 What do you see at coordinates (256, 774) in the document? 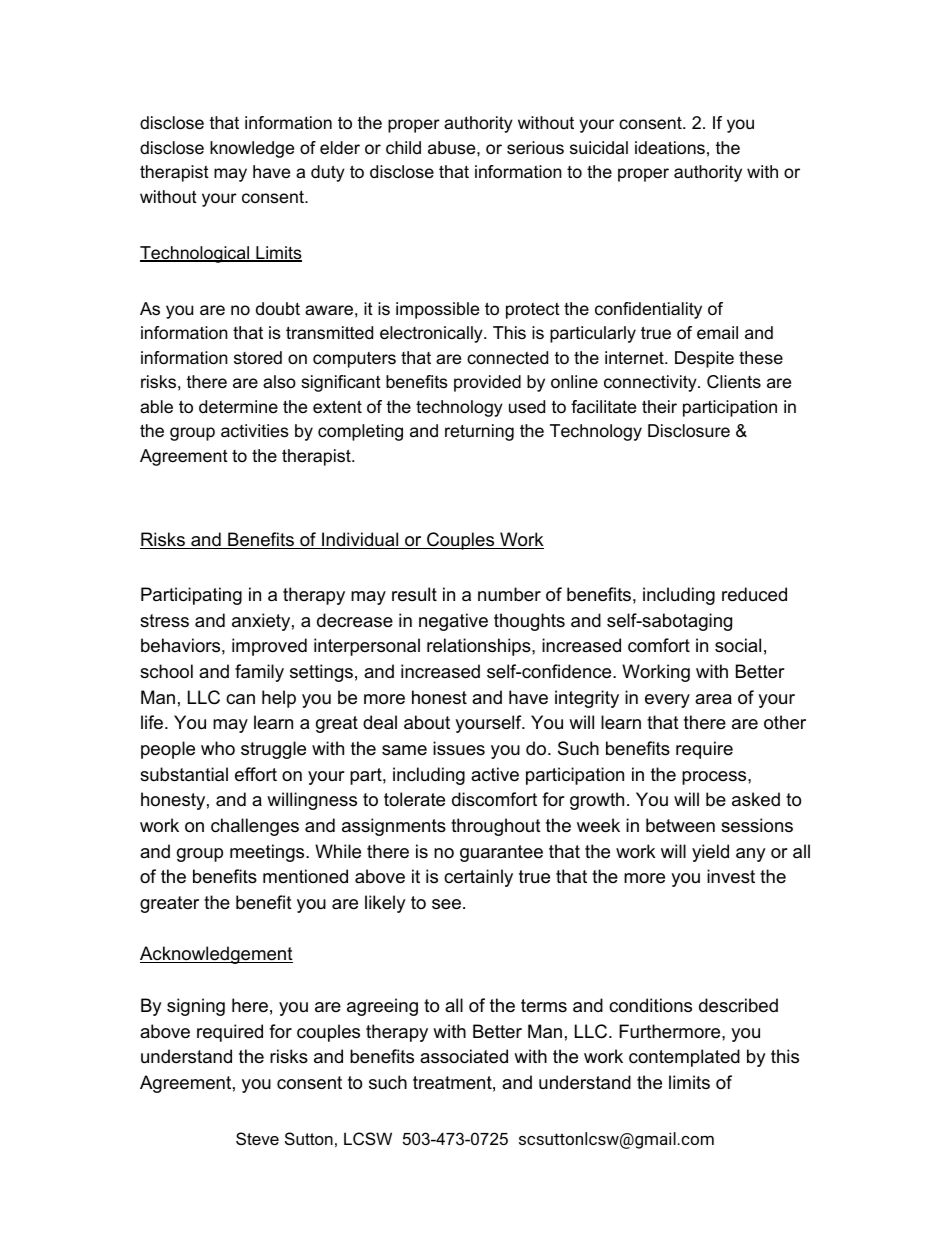
I see `effort` at bounding box center [256, 774].
